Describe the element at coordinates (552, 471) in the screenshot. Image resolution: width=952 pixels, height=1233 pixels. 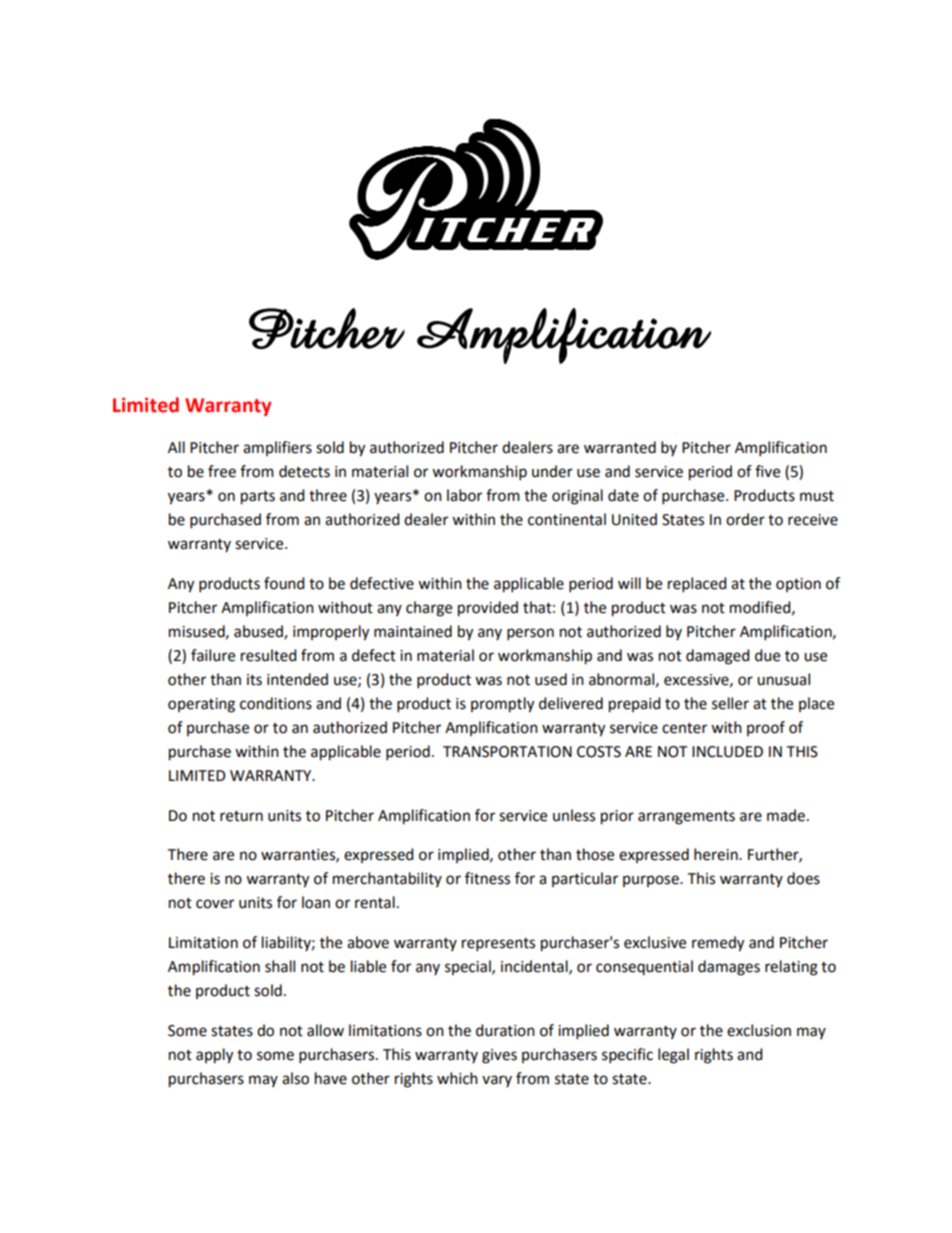
I see `under` at that location.
